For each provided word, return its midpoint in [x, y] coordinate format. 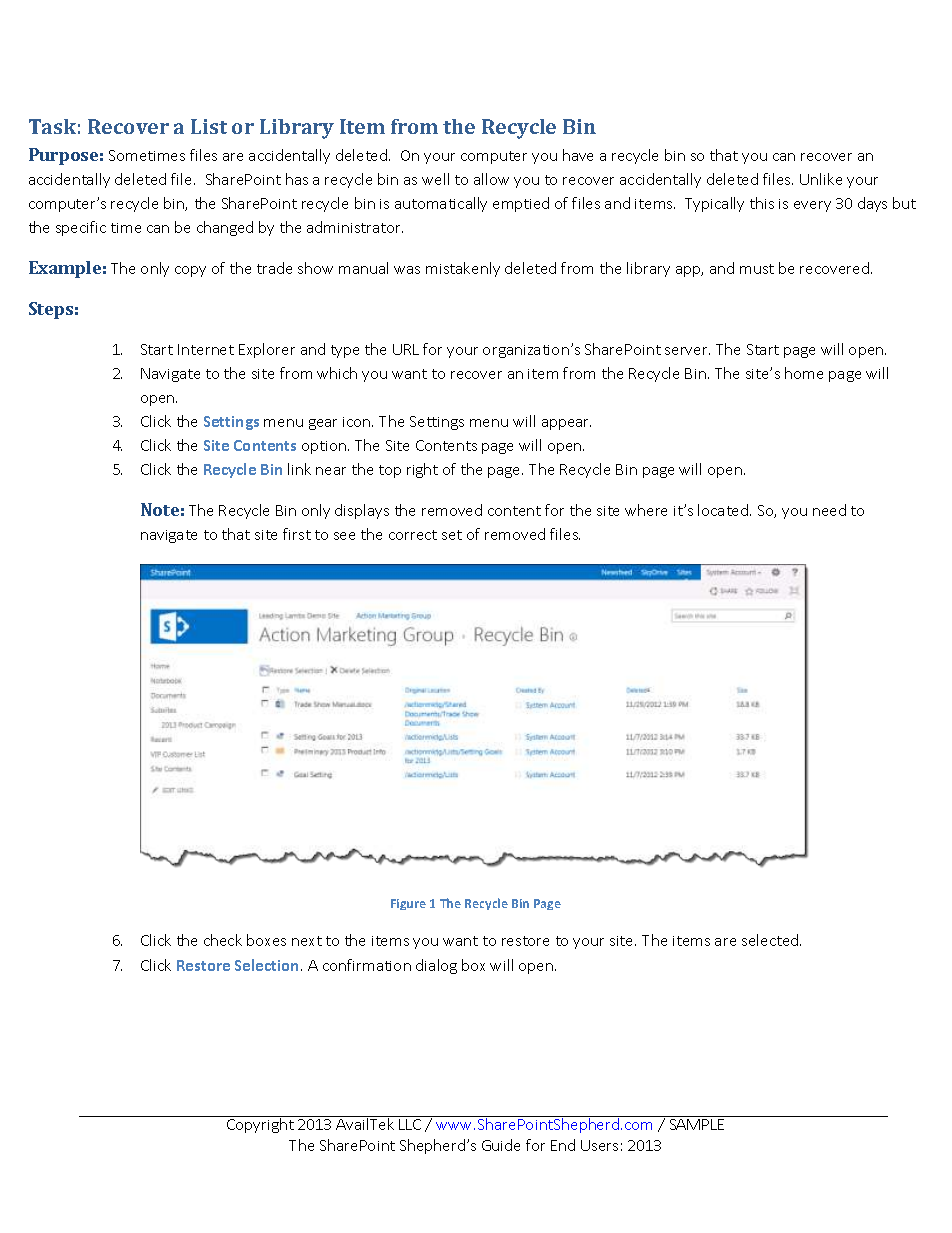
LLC [410, 1124]
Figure [408, 904]
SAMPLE [697, 1124]
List [209, 126]
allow [491, 179]
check [223, 940]
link [299, 469]
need [829, 510]
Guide [501, 1145]
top [390, 471]
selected [771, 940]
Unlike [821, 179]
